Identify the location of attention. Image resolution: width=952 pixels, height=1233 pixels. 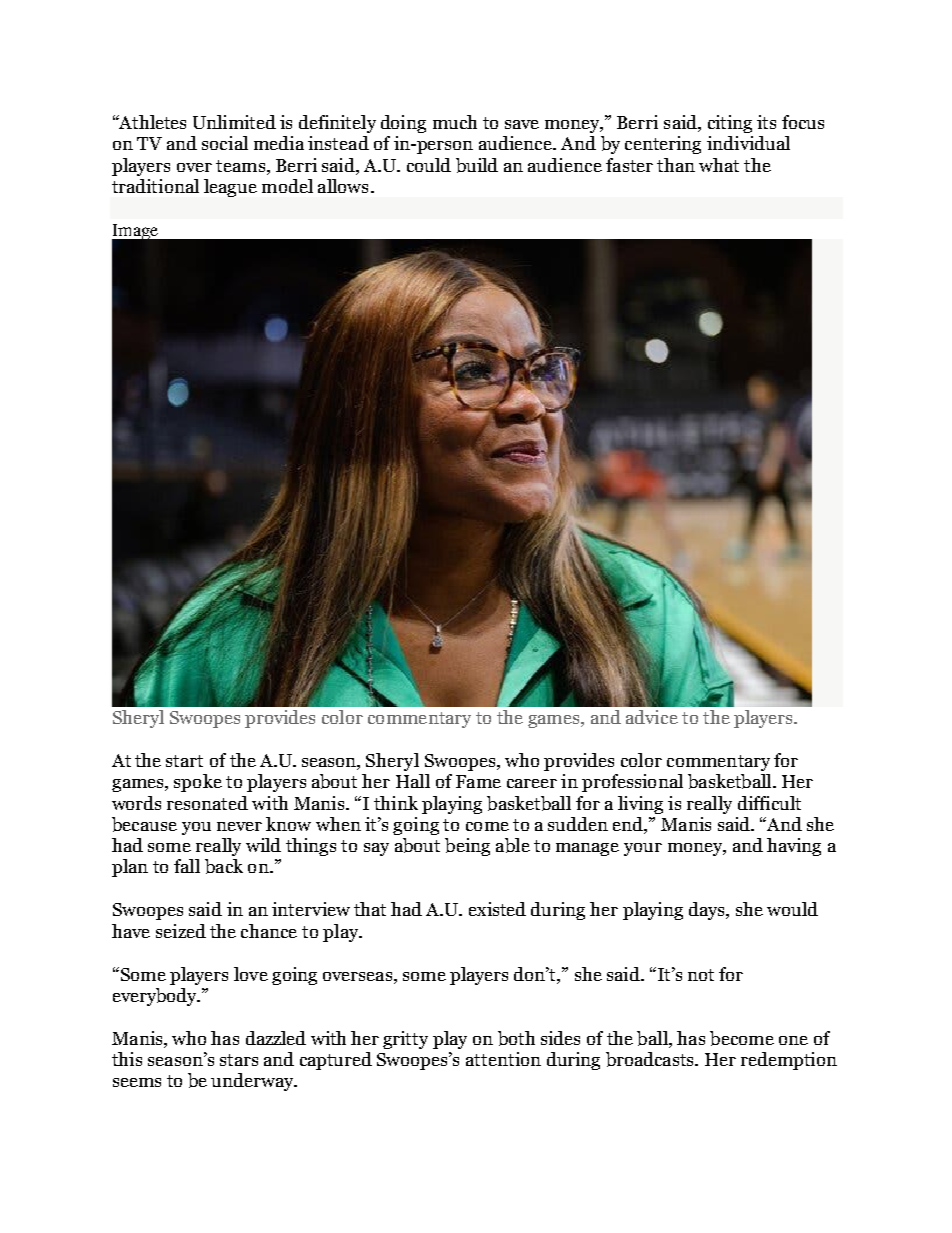
(503, 1059).
